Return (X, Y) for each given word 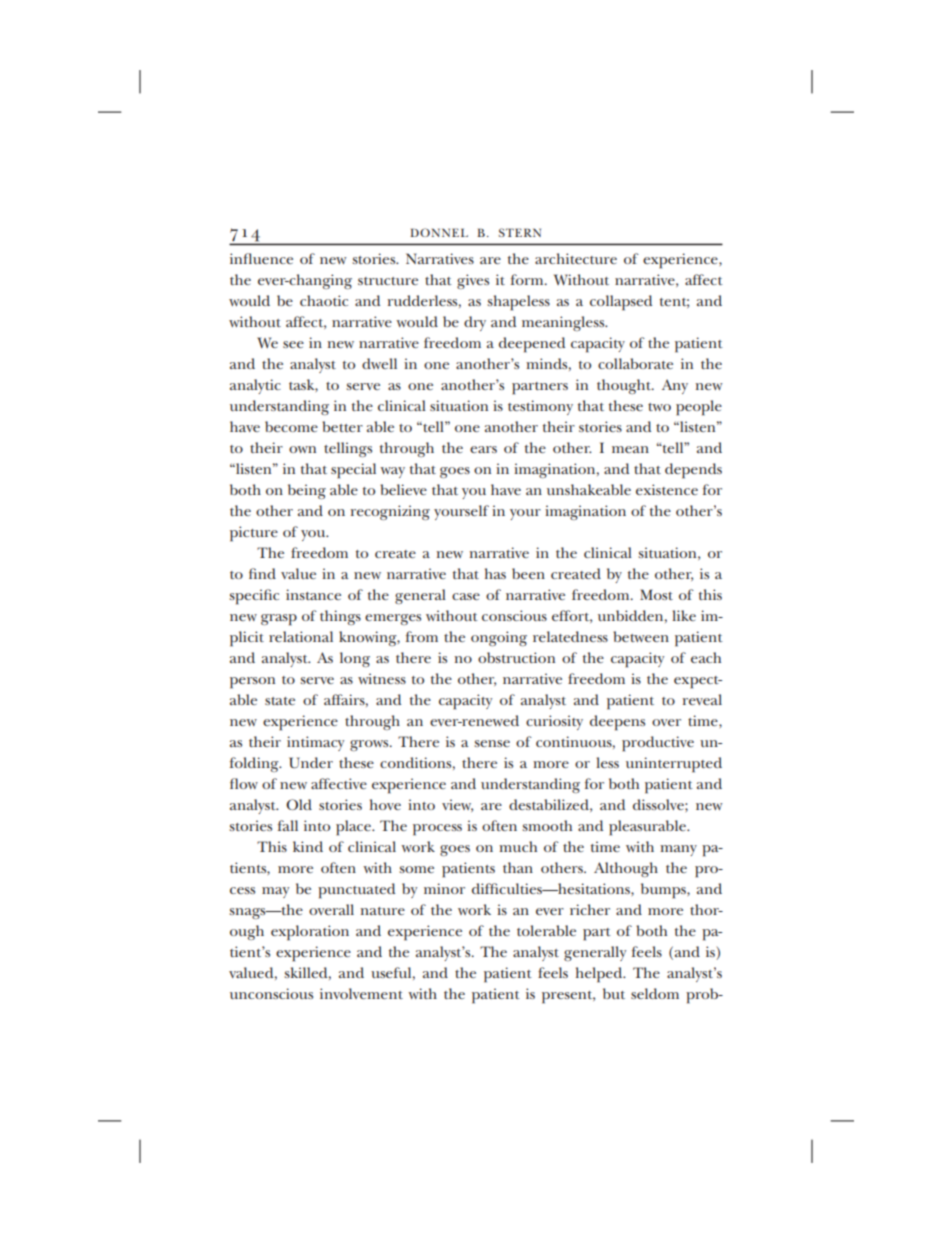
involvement (361, 993)
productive (658, 744)
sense (492, 743)
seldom (655, 993)
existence (667, 489)
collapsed (621, 303)
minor (444, 888)
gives (473, 281)
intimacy (315, 743)
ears (483, 449)
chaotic (324, 300)
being (307, 491)
